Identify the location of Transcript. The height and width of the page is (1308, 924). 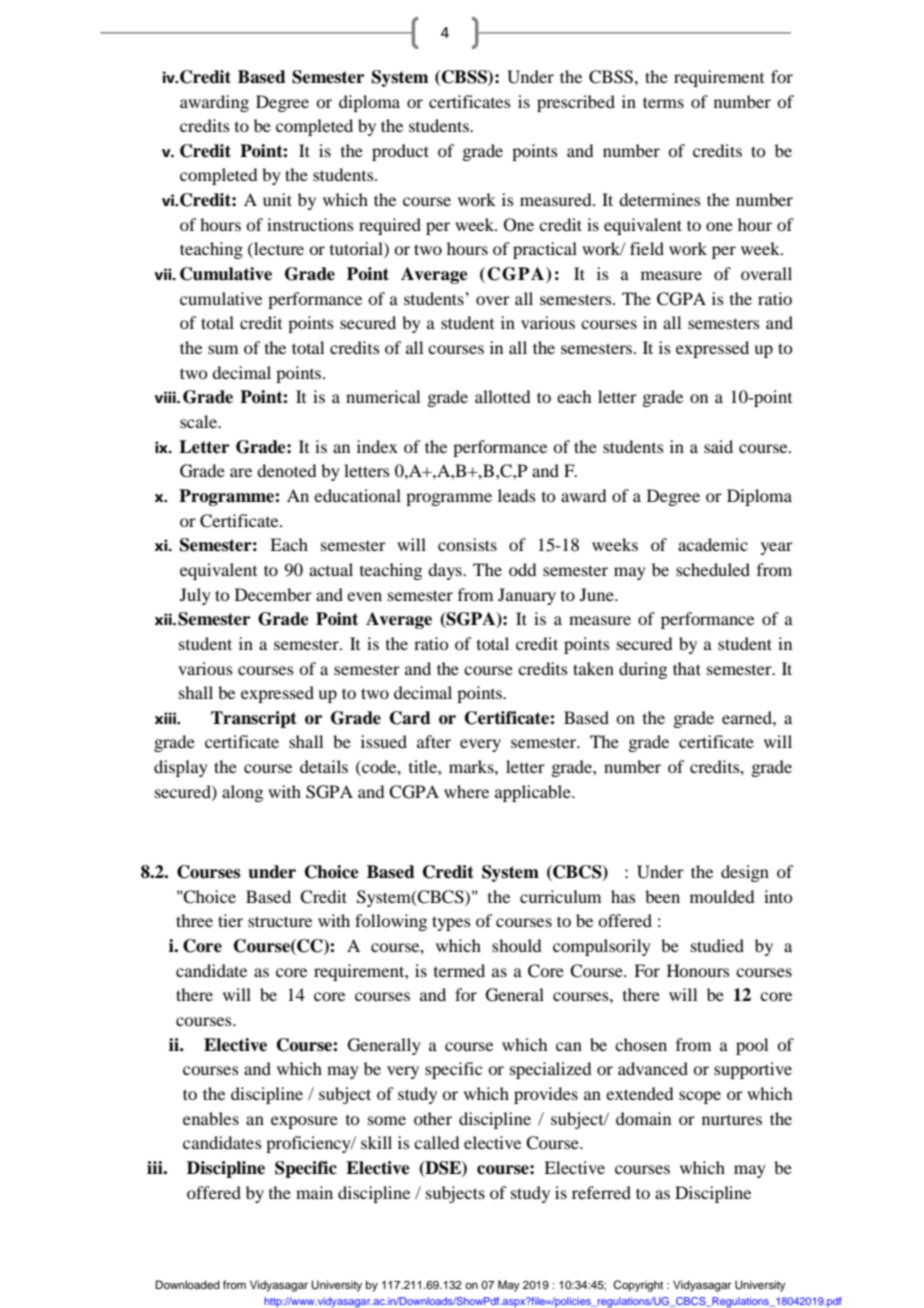
(254, 719).
